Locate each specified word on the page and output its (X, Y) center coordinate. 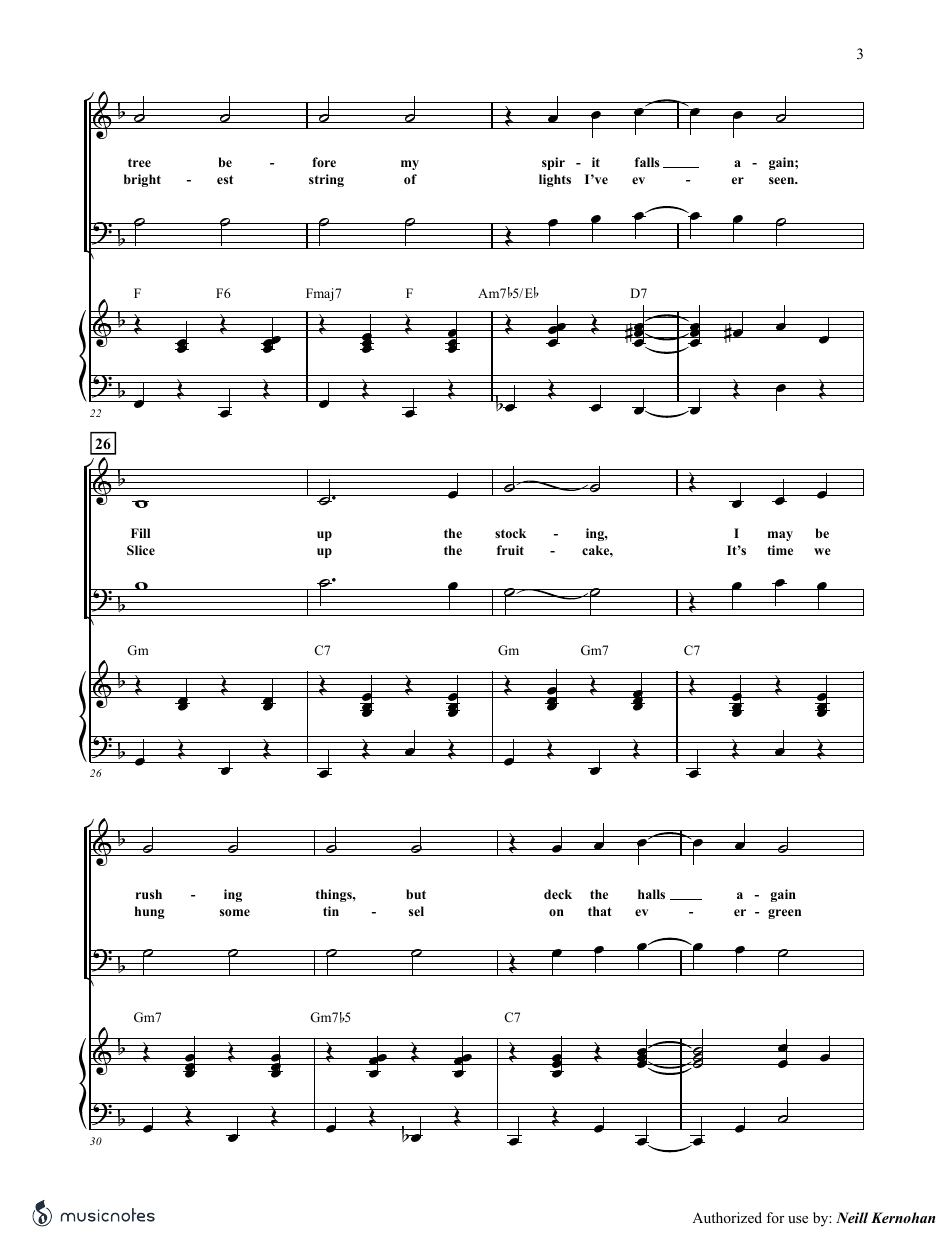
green (784, 914)
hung (150, 912)
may (780, 536)
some (235, 912)
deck (558, 894)
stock (510, 533)
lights (555, 180)
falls (647, 162)
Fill (140, 533)
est (225, 179)
